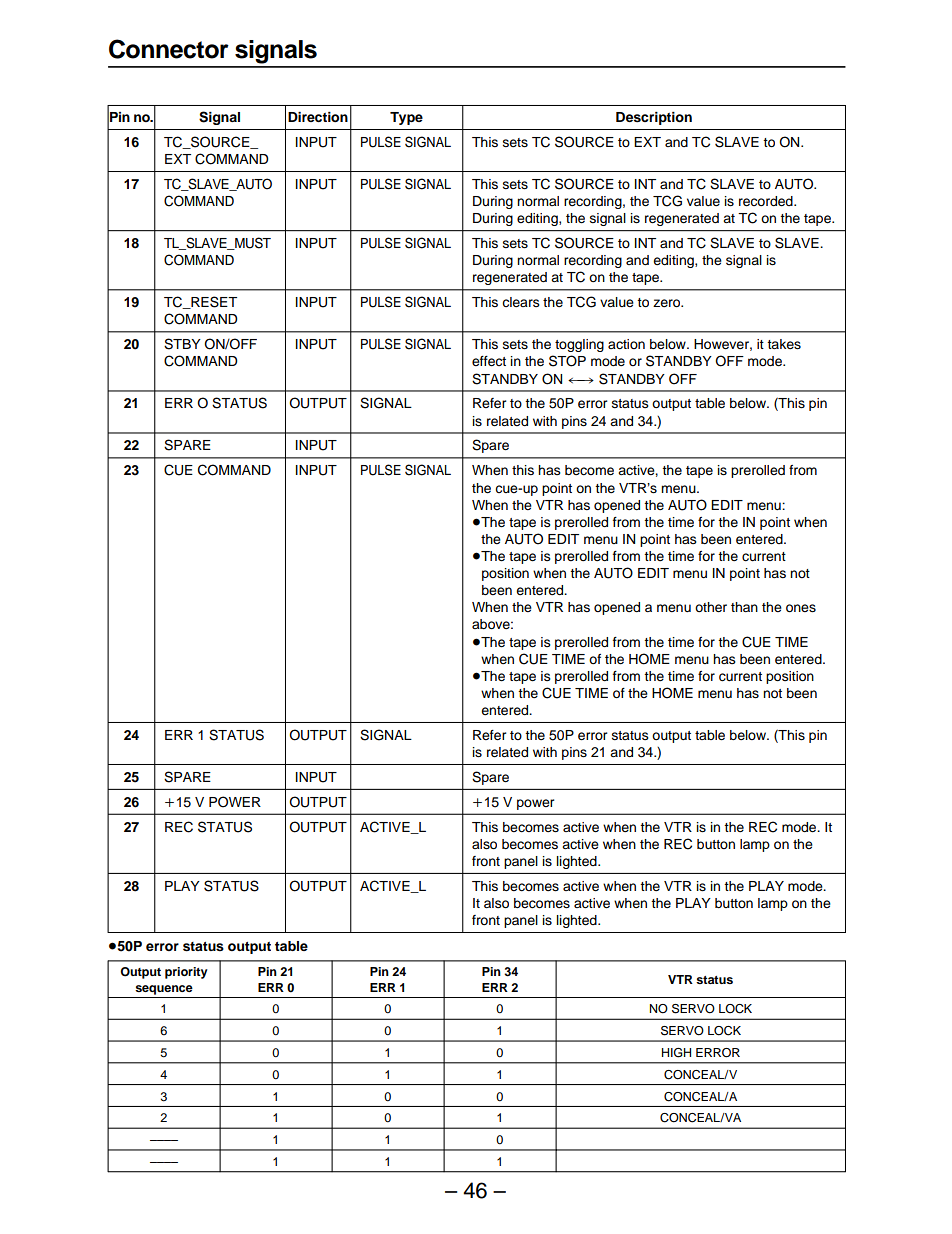 This image has height=1234, width=952. What do you see at coordinates (169, 49) in the image?
I see `Connector` at bounding box center [169, 49].
